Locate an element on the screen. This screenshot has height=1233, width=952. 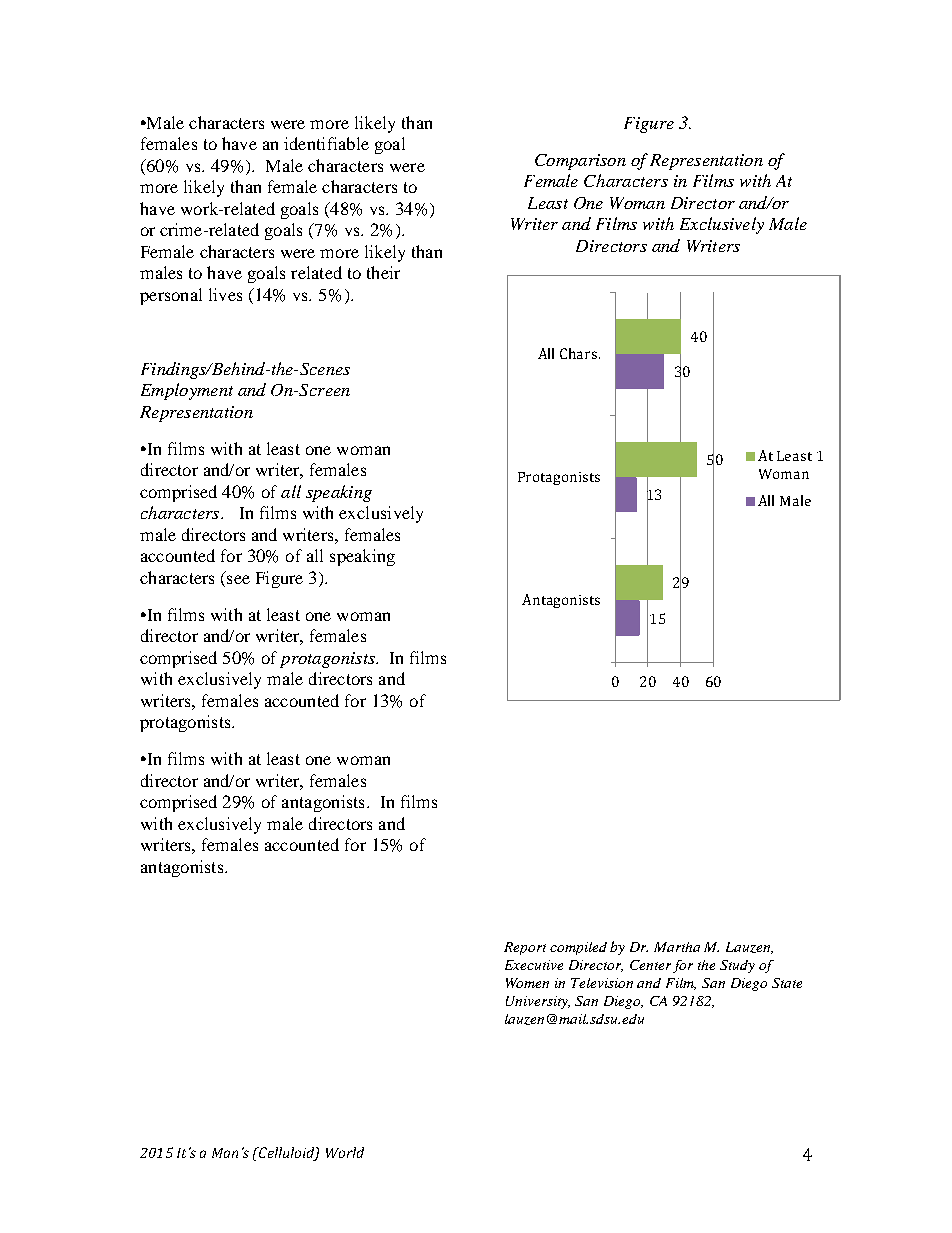
Employment is located at coordinates (187, 391).
